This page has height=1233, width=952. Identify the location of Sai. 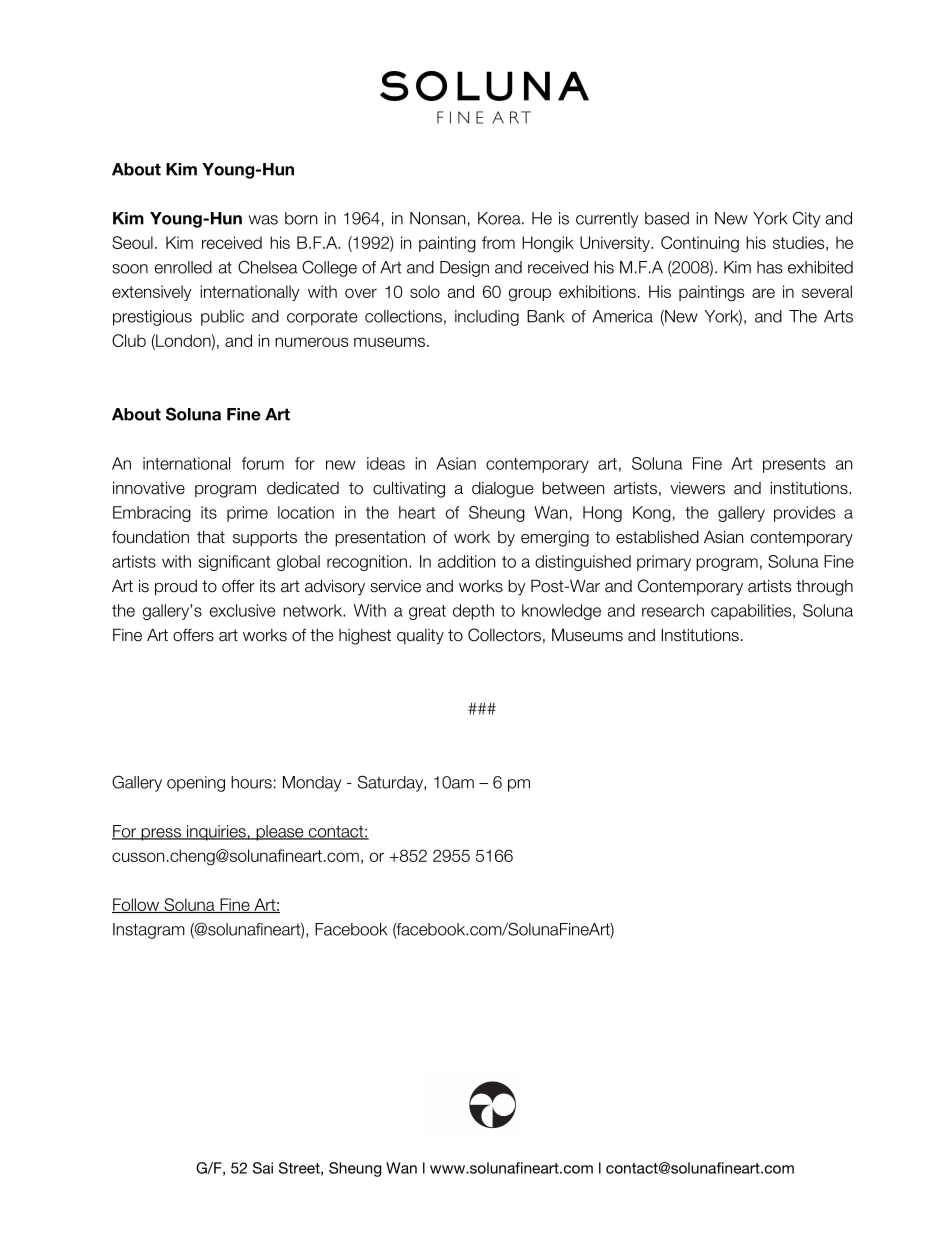
(263, 1168).
